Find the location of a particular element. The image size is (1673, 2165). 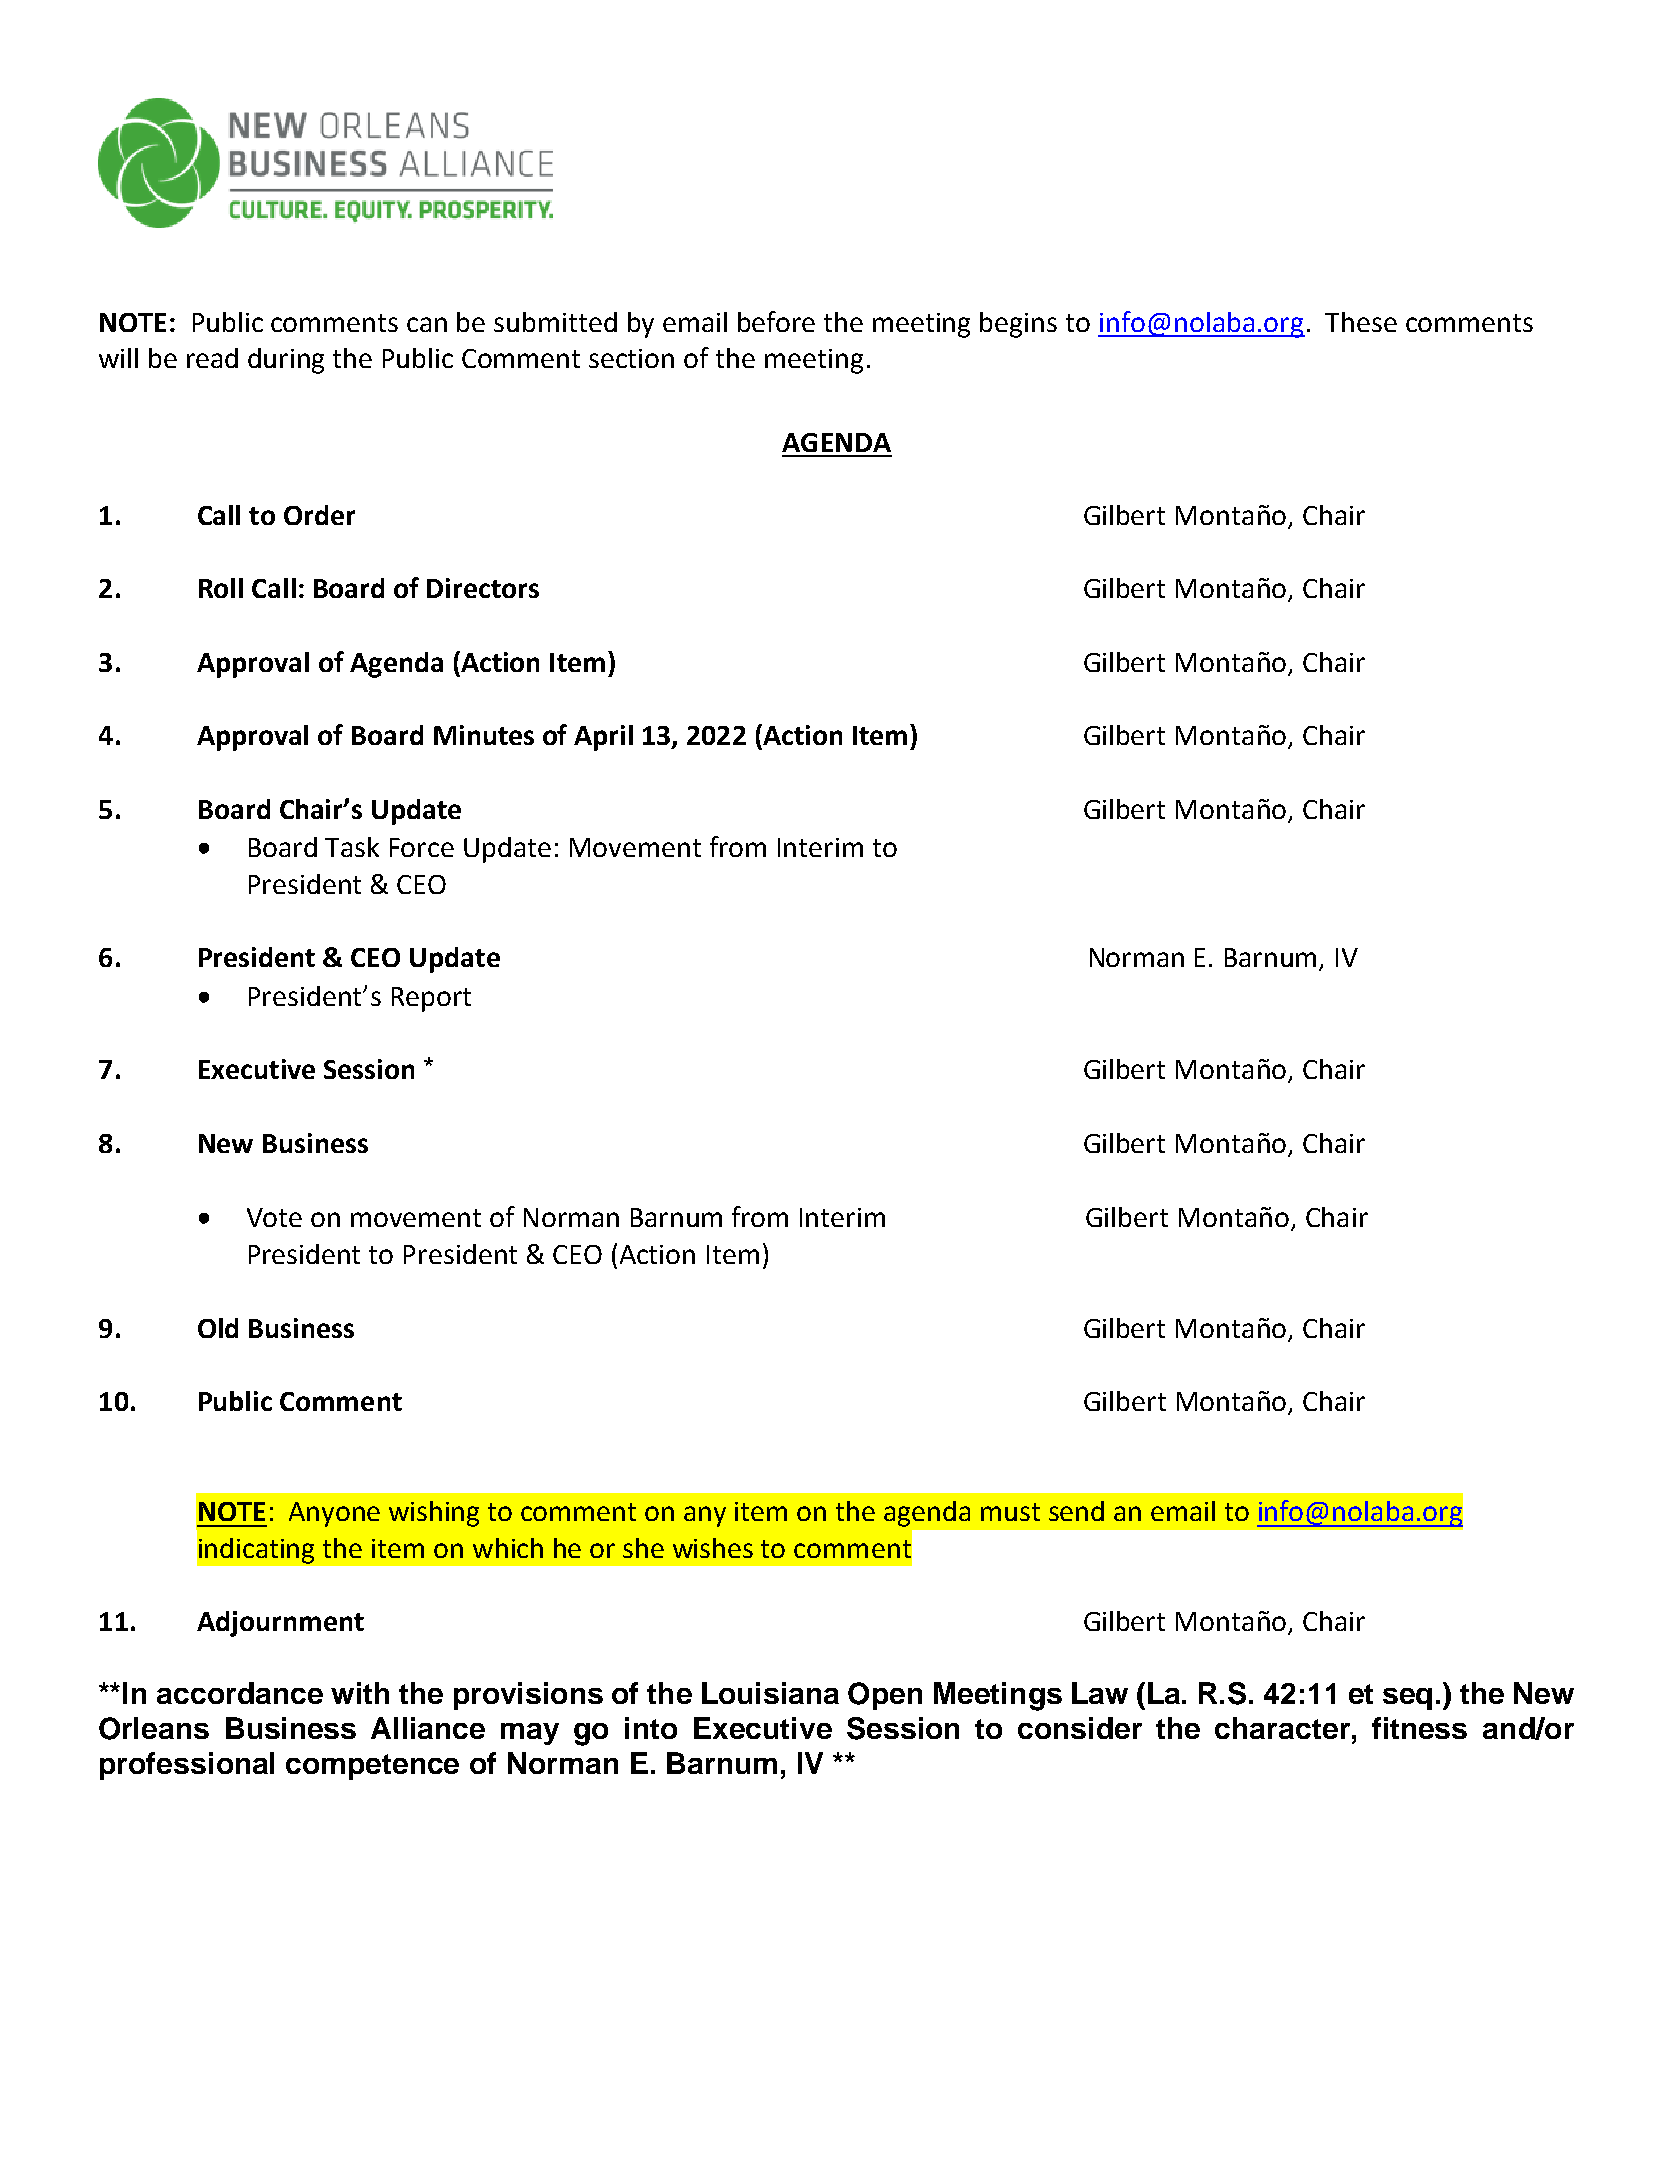

April is located at coordinates (603, 738).
